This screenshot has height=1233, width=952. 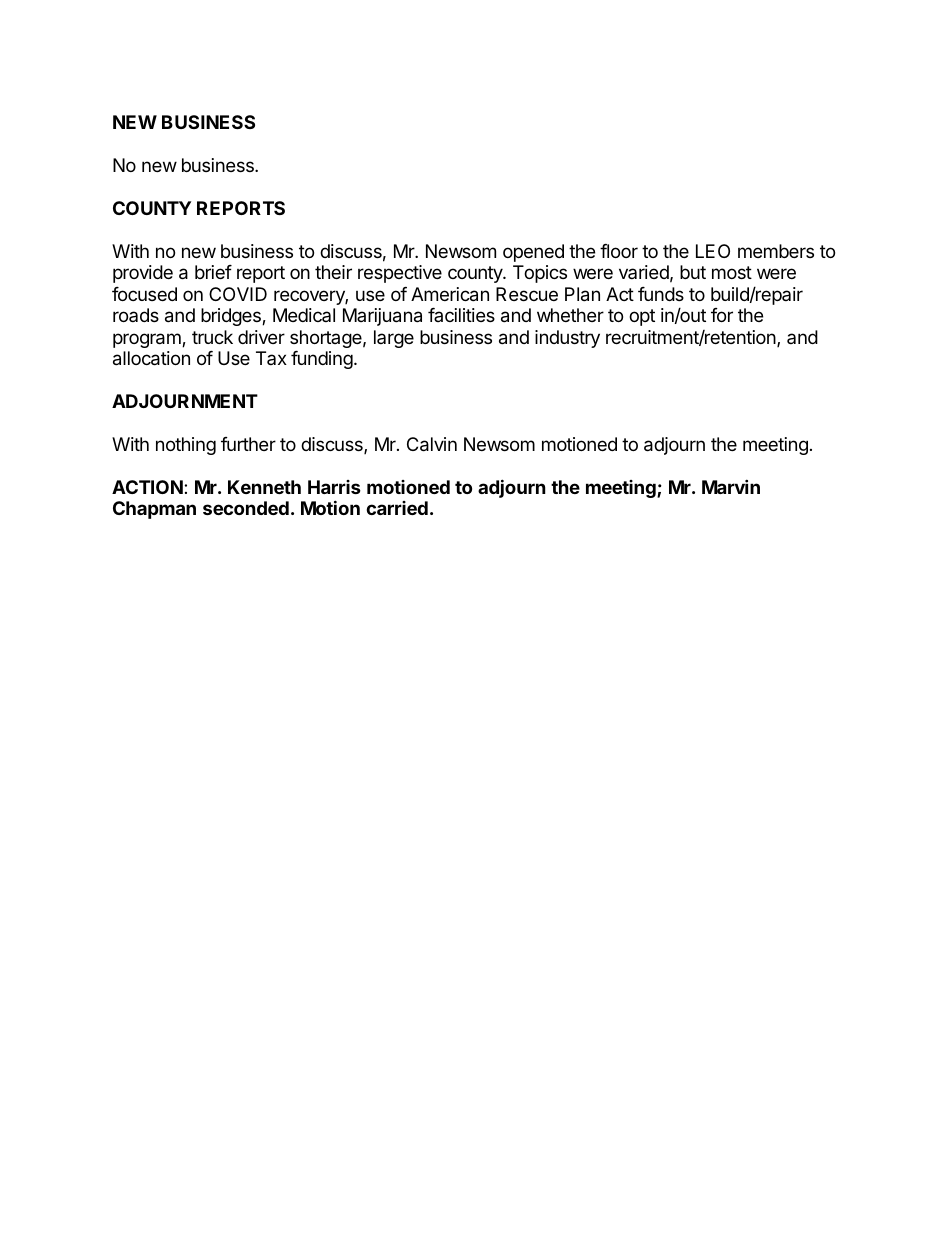 I want to click on LEO, so click(x=713, y=251).
